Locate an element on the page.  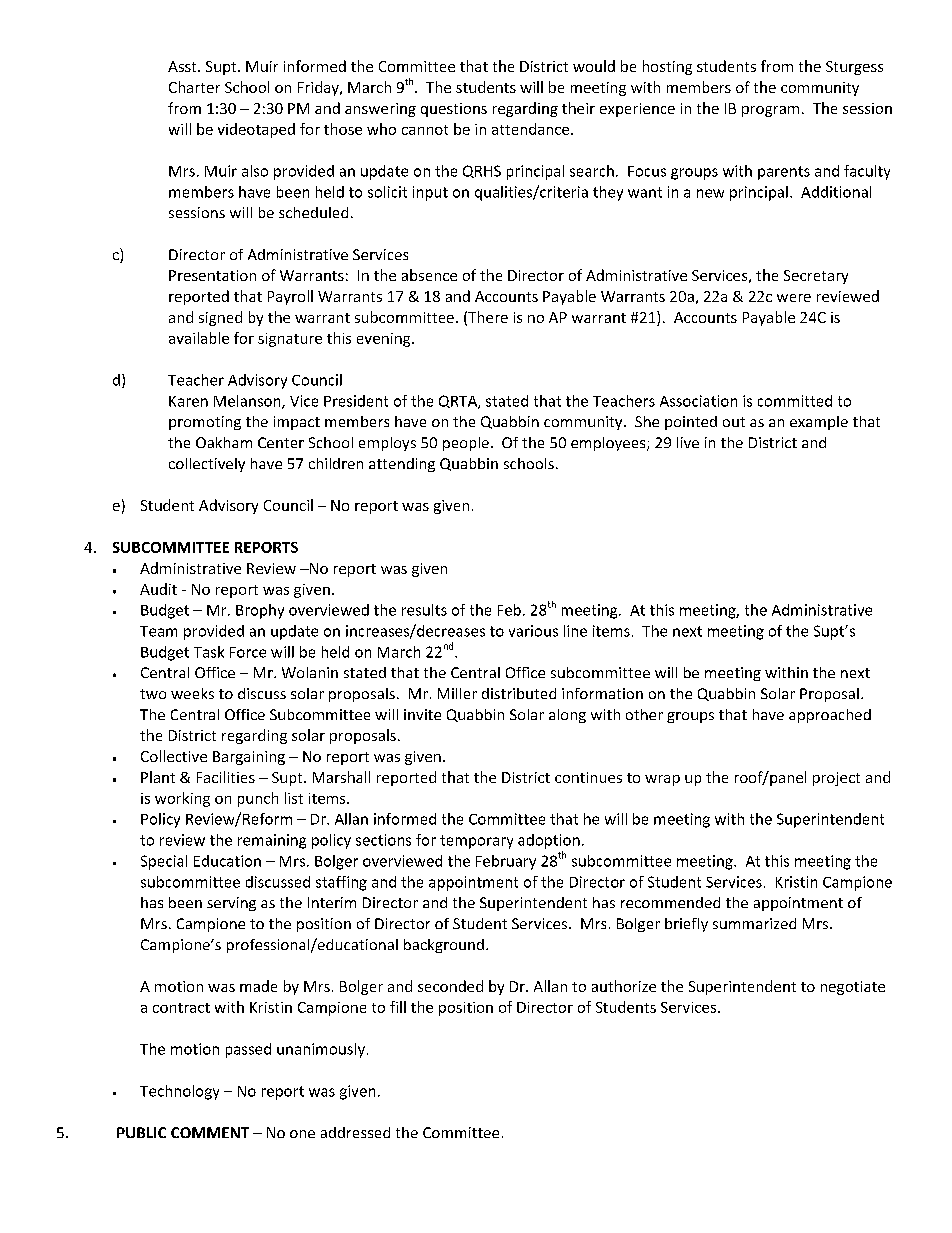
Facilities is located at coordinates (226, 777).
